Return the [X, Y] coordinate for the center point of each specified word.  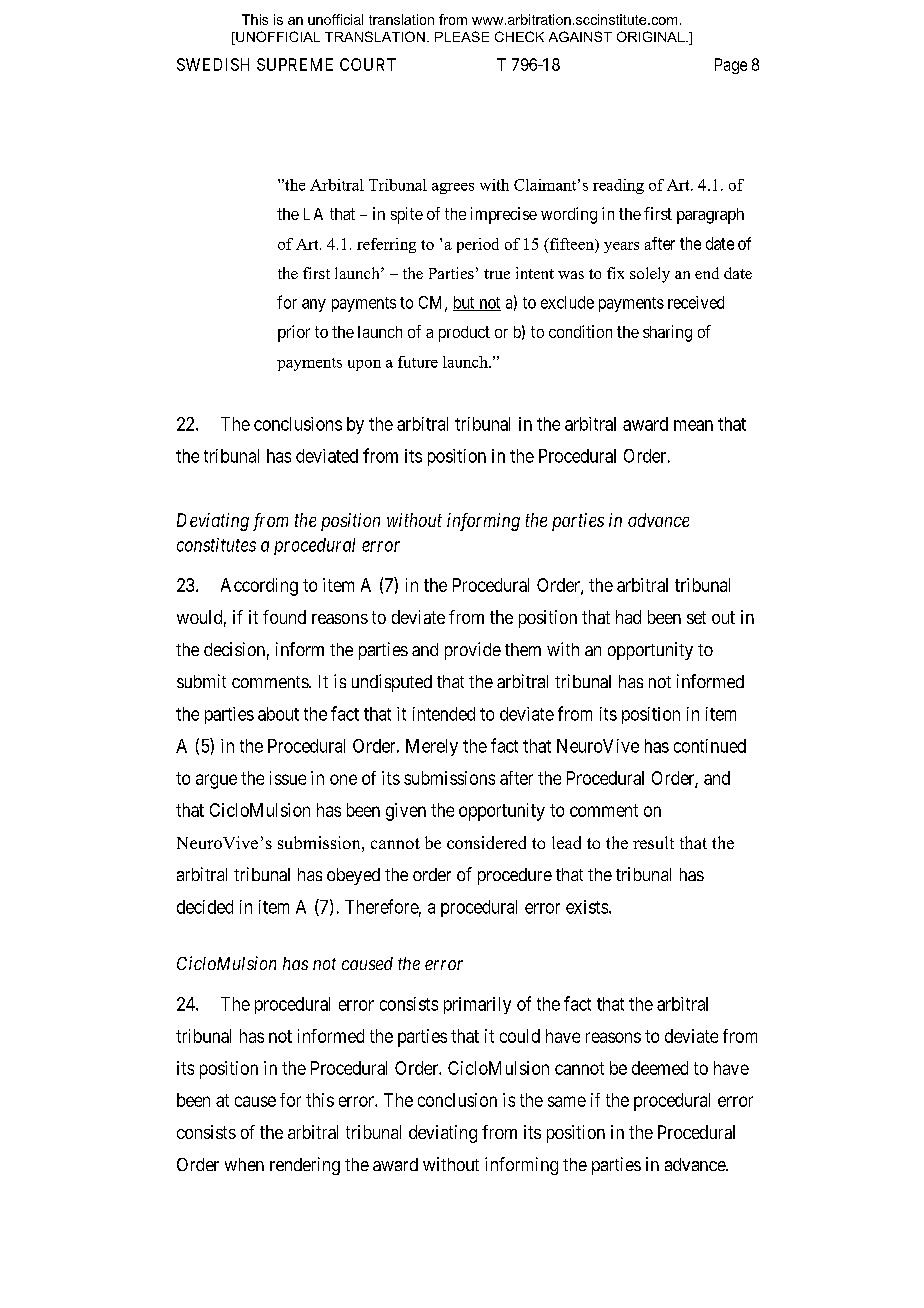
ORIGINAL [652, 36]
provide [473, 651]
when [244, 1164]
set [696, 617]
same [567, 1101]
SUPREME [295, 64]
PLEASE [462, 36]
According [259, 587]
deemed [660, 1068]
